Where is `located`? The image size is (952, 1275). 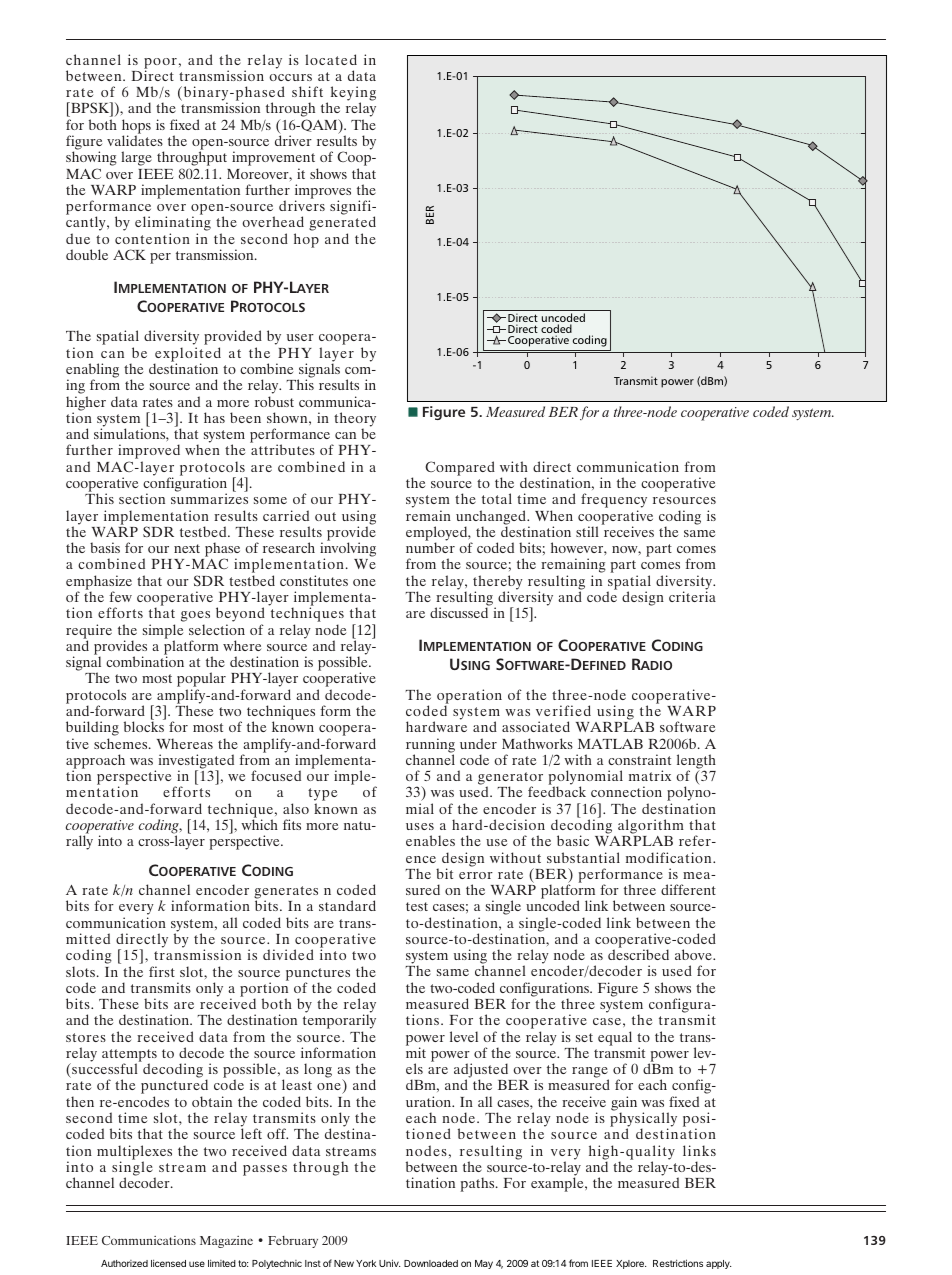
located is located at coordinates (331, 59).
